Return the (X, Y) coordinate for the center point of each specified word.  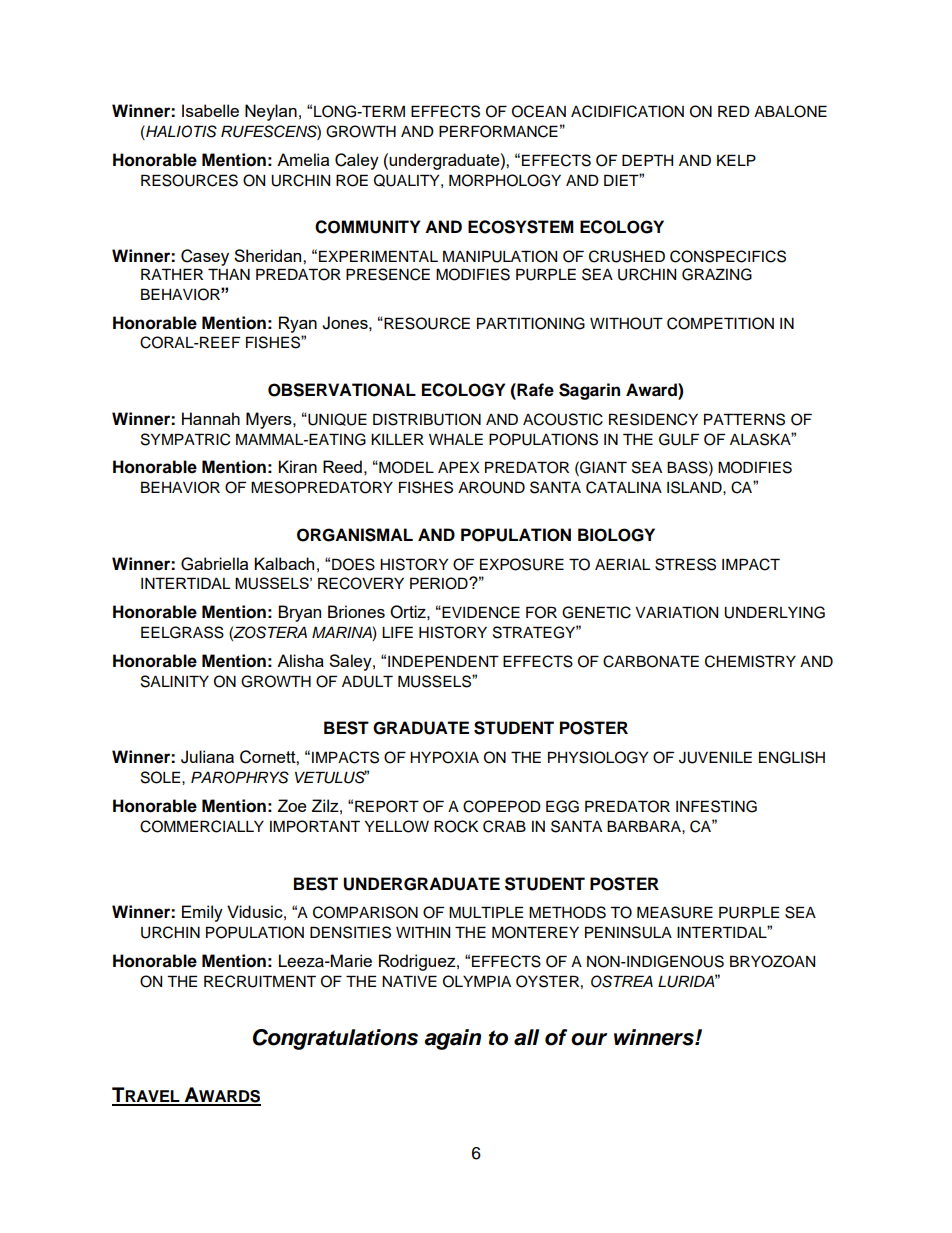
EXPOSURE (522, 564)
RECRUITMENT (260, 981)
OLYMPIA (477, 981)
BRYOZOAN (772, 961)
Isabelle (210, 110)
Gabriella (214, 564)
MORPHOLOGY (505, 180)
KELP (736, 160)
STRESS (685, 564)
